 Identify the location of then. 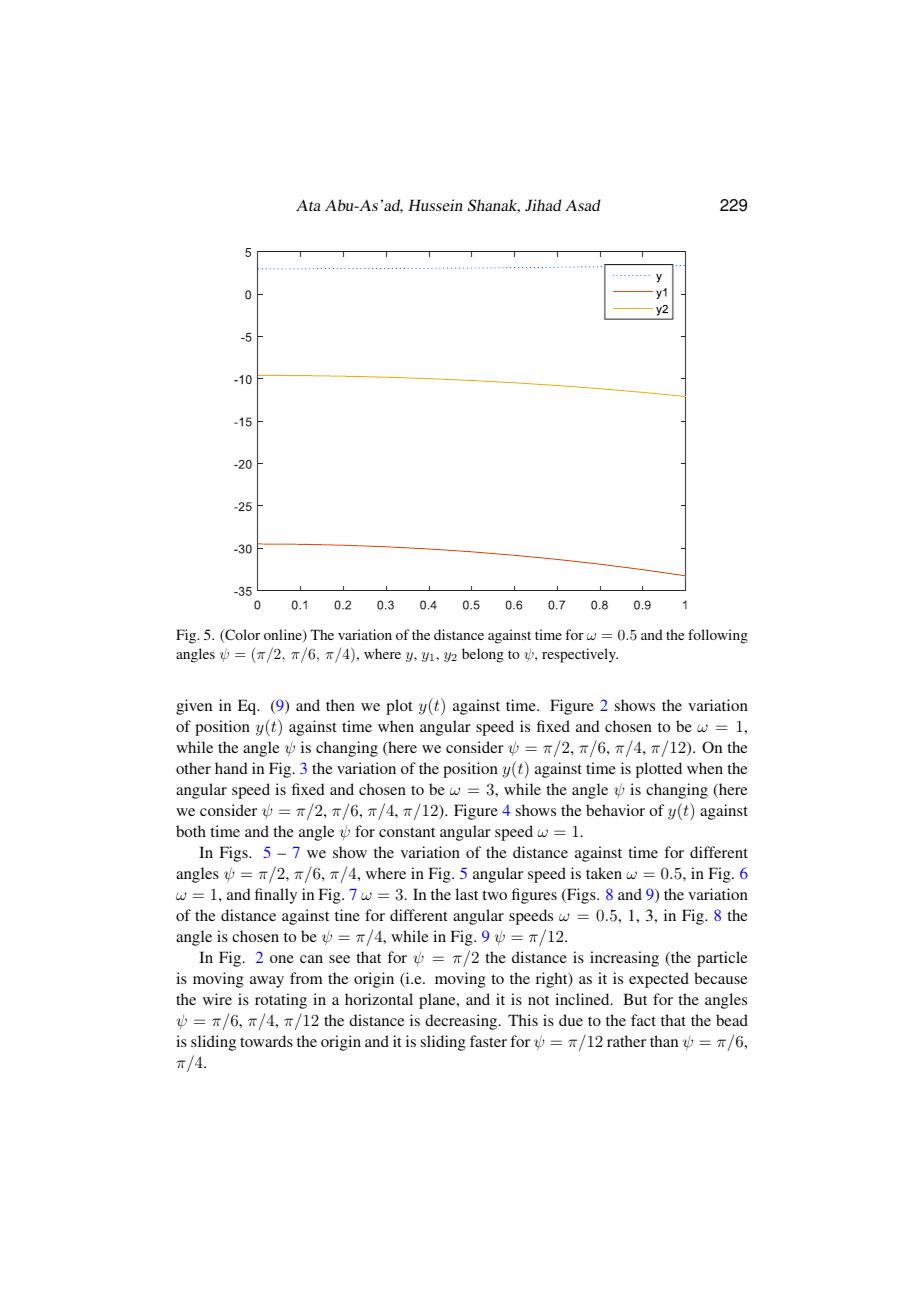
(340, 705).
